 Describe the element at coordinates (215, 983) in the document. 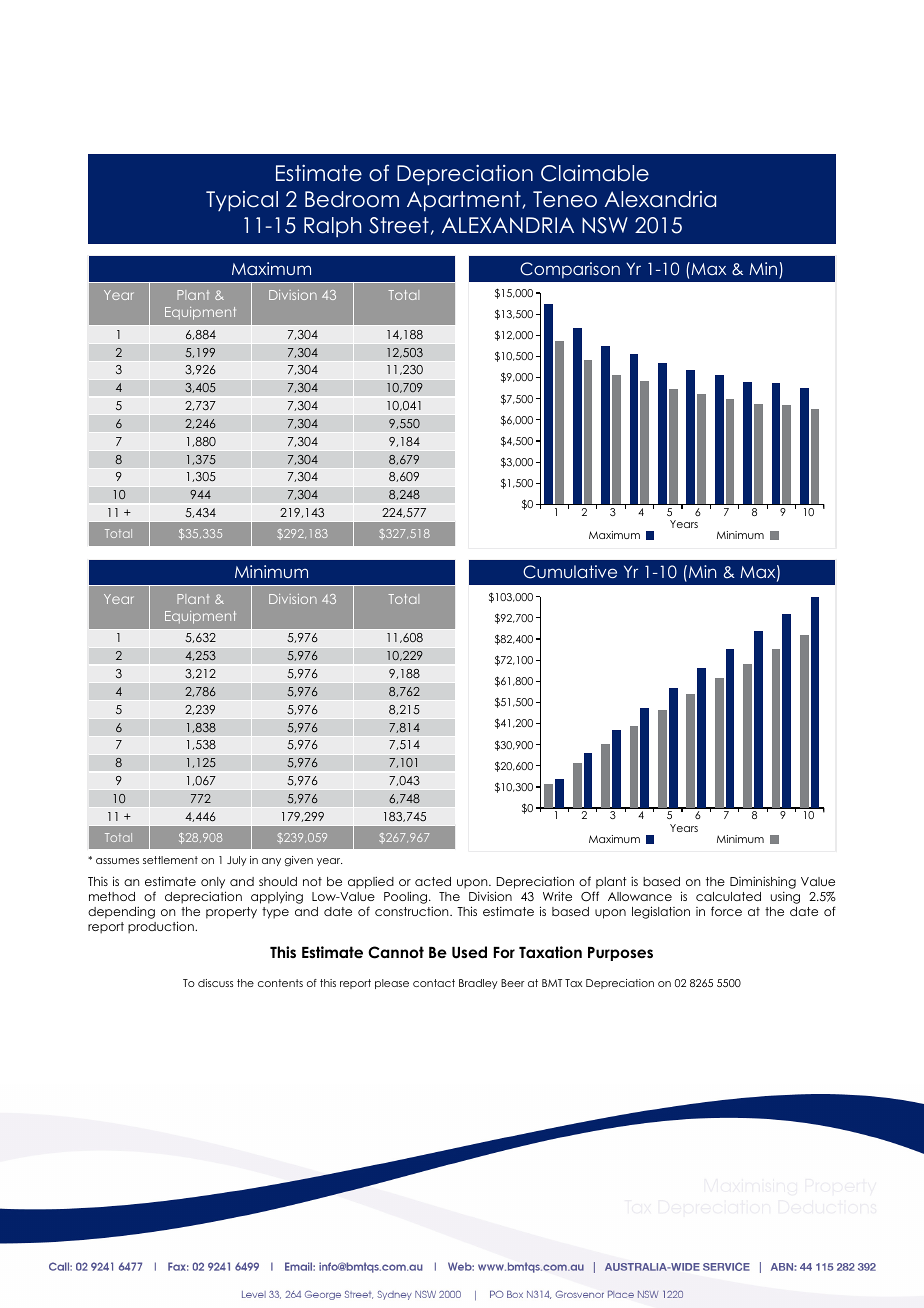

I see `discuss` at that location.
